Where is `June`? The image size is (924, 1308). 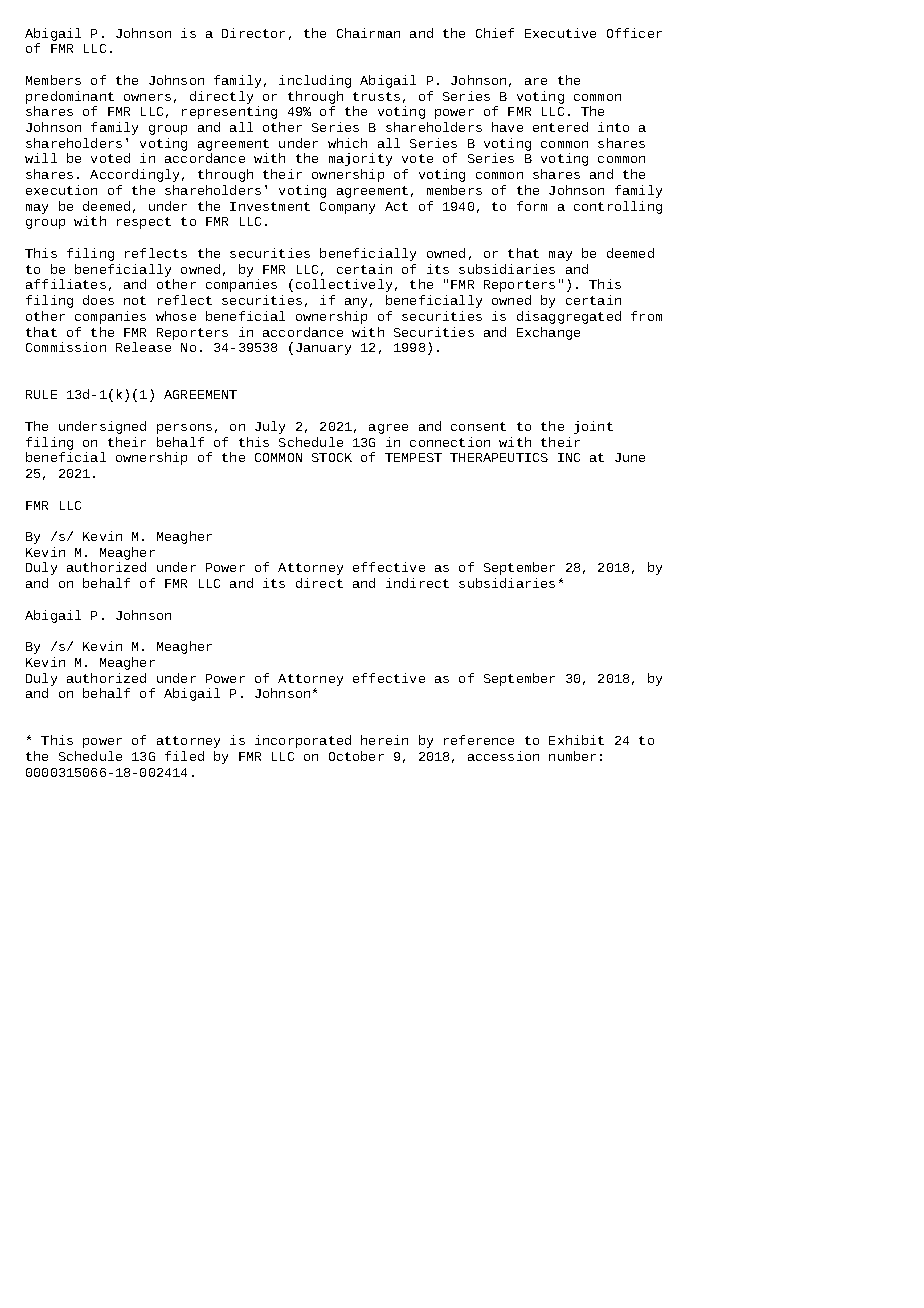
June is located at coordinates (630, 457).
